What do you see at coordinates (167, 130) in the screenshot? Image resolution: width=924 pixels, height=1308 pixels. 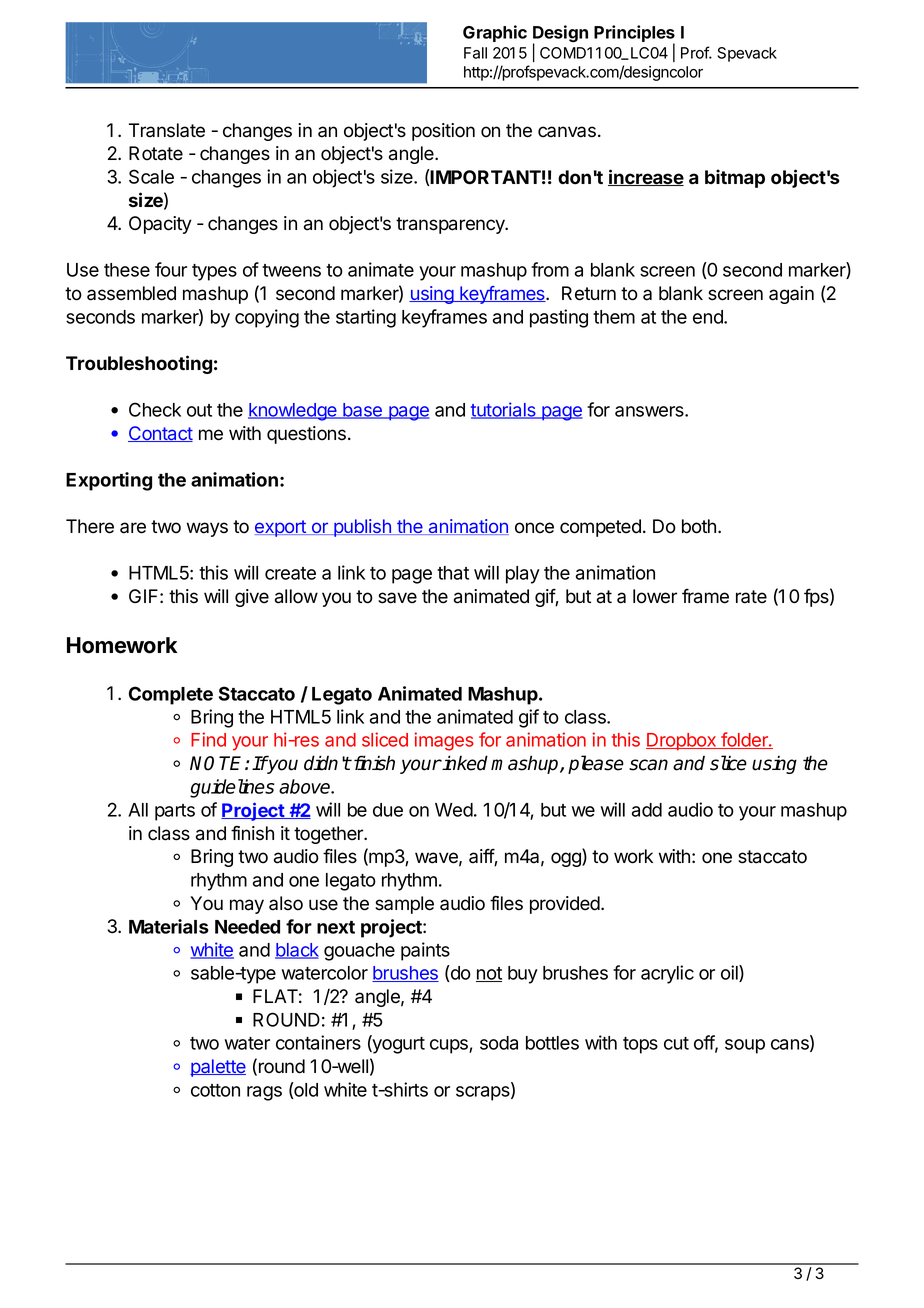 I see `Translate` at bounding box center [167, 130].
